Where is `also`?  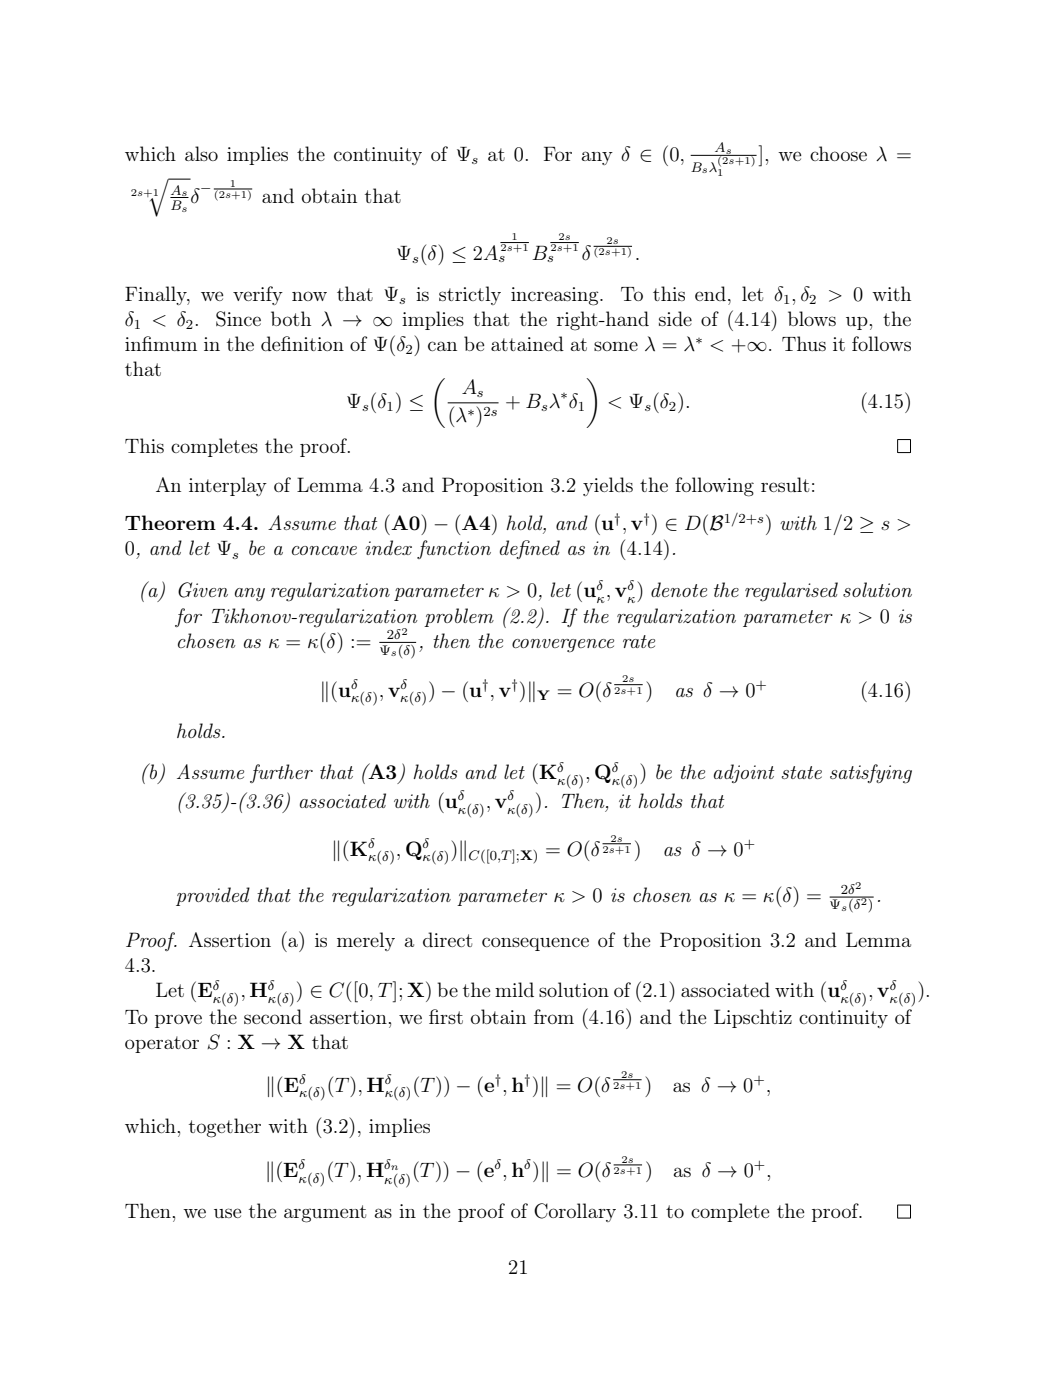
also is located at coordinates (201, 153).
